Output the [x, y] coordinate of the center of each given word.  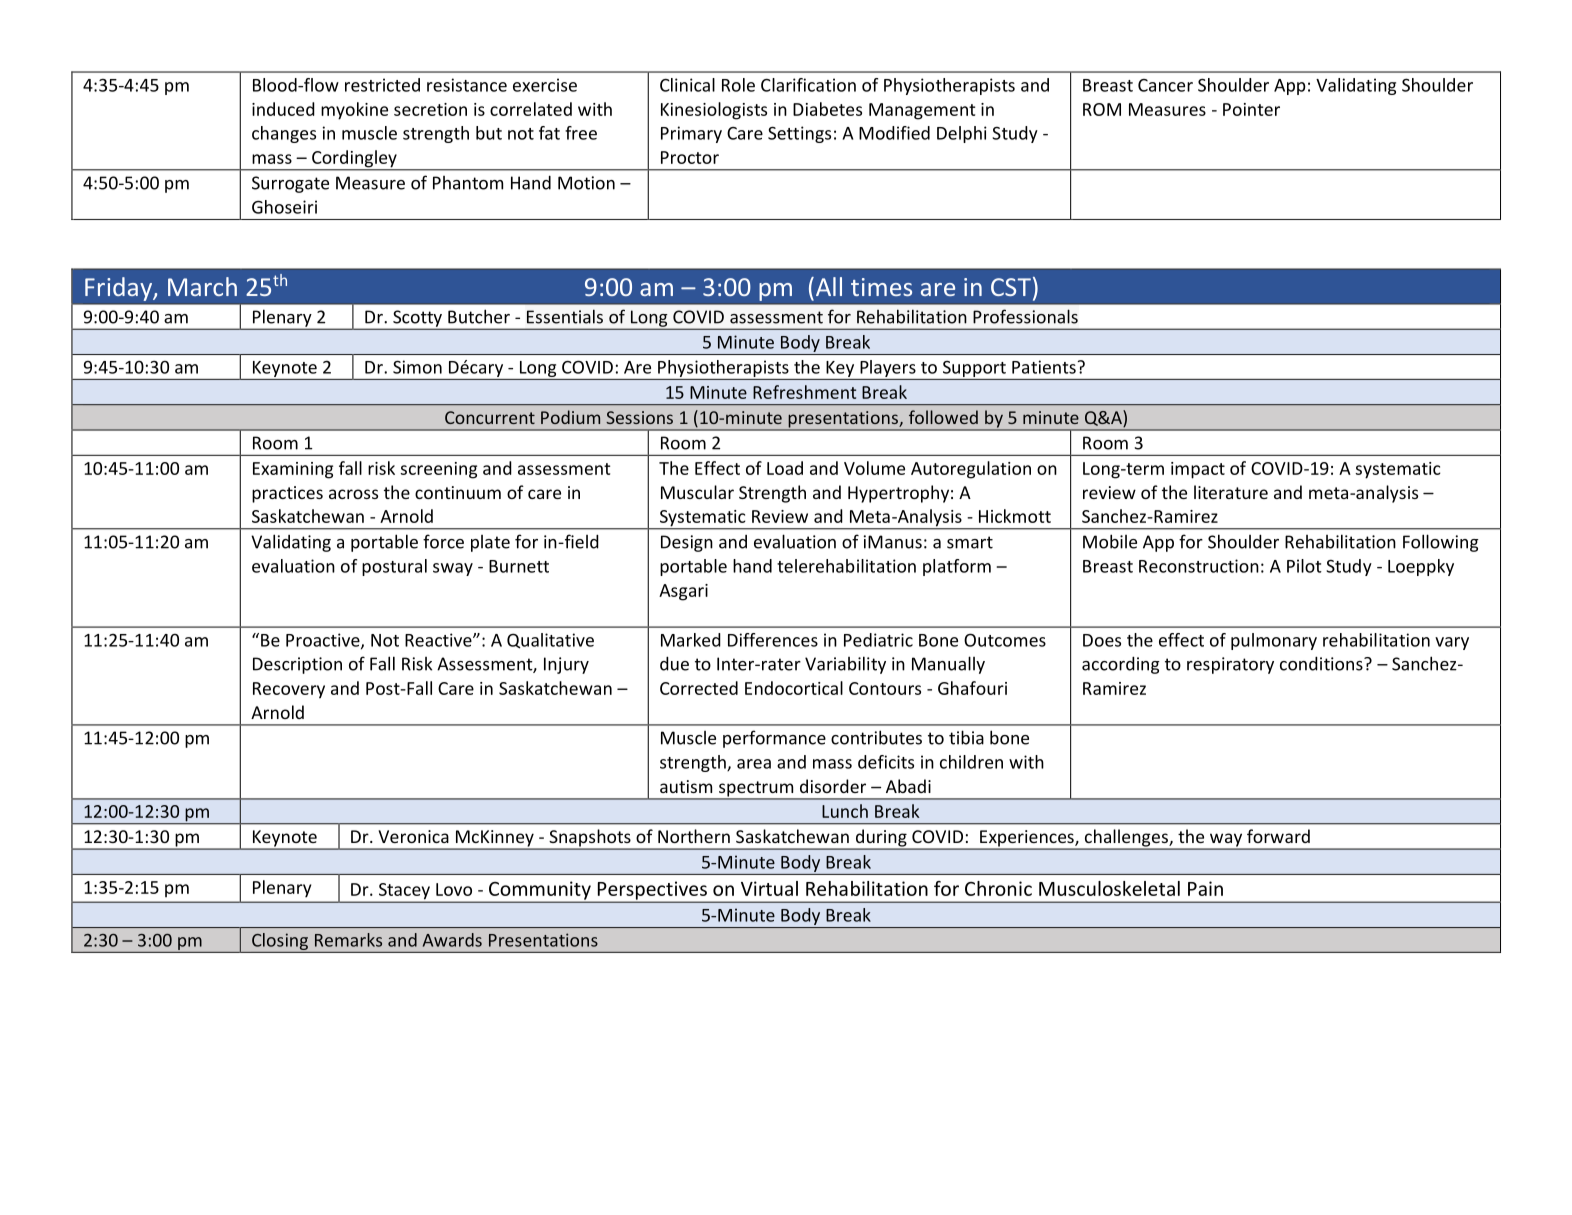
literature [1231, 492]
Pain [1205, 888]
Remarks [348, 940]
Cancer [1165, 85]
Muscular [697, 492]
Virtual [769, 888]
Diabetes [827, 109]
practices [287, 494]
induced [283, 109]
